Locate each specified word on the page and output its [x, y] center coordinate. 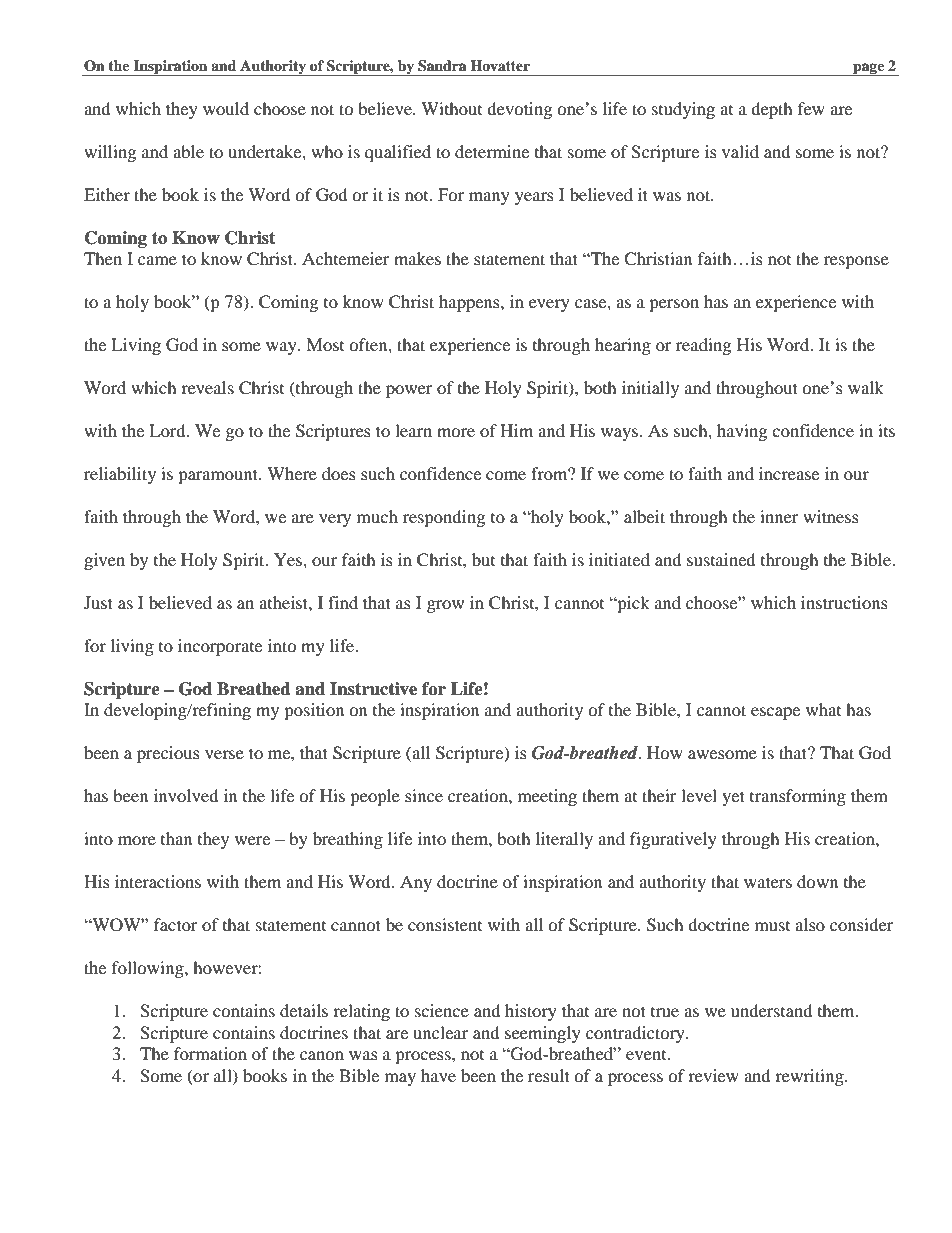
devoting [519, 110]
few [811, 108]
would [226, 108]
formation [210, 1053]
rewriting [810, 1077]
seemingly [543, 1034]
